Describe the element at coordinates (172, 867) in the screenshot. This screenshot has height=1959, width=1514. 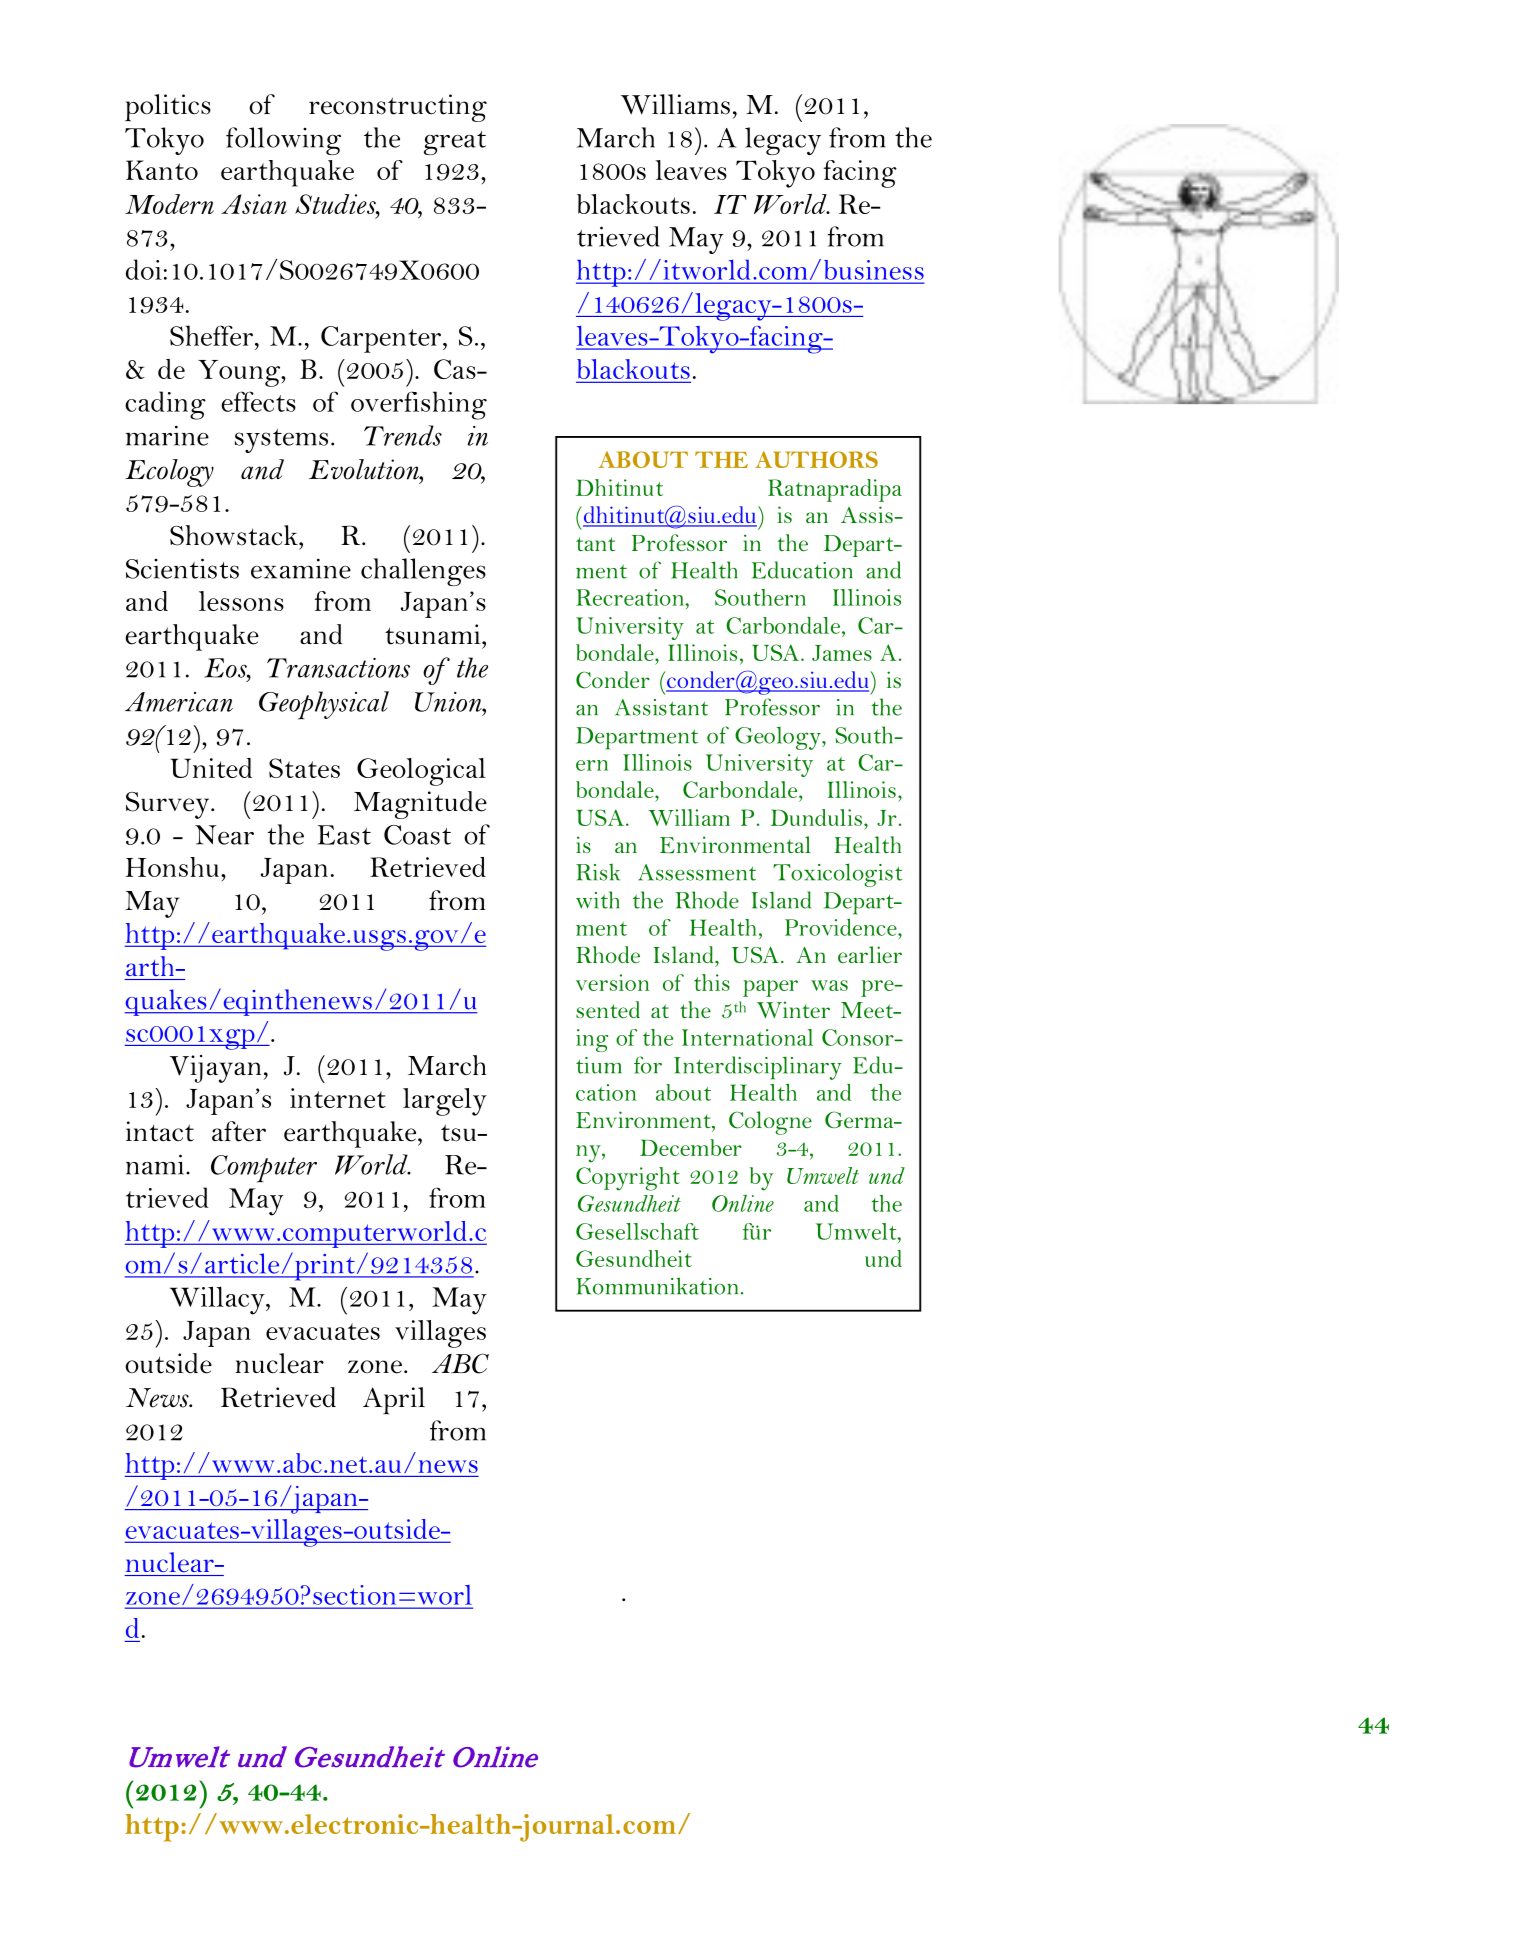
I see `Honshu` at that location.
